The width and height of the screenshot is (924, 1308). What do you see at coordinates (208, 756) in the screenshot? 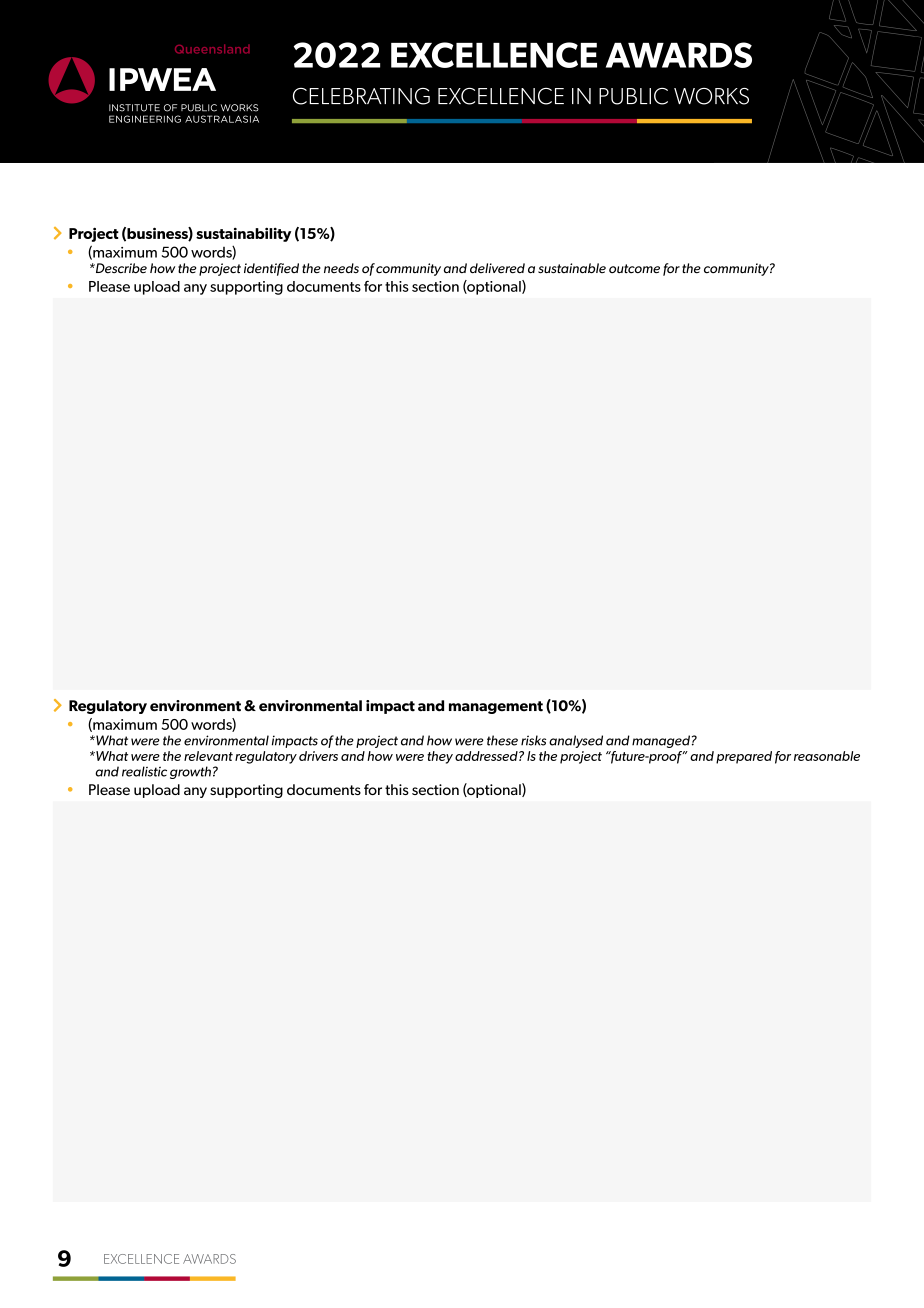
I see `relevant` at bounding box center [208, 756].
